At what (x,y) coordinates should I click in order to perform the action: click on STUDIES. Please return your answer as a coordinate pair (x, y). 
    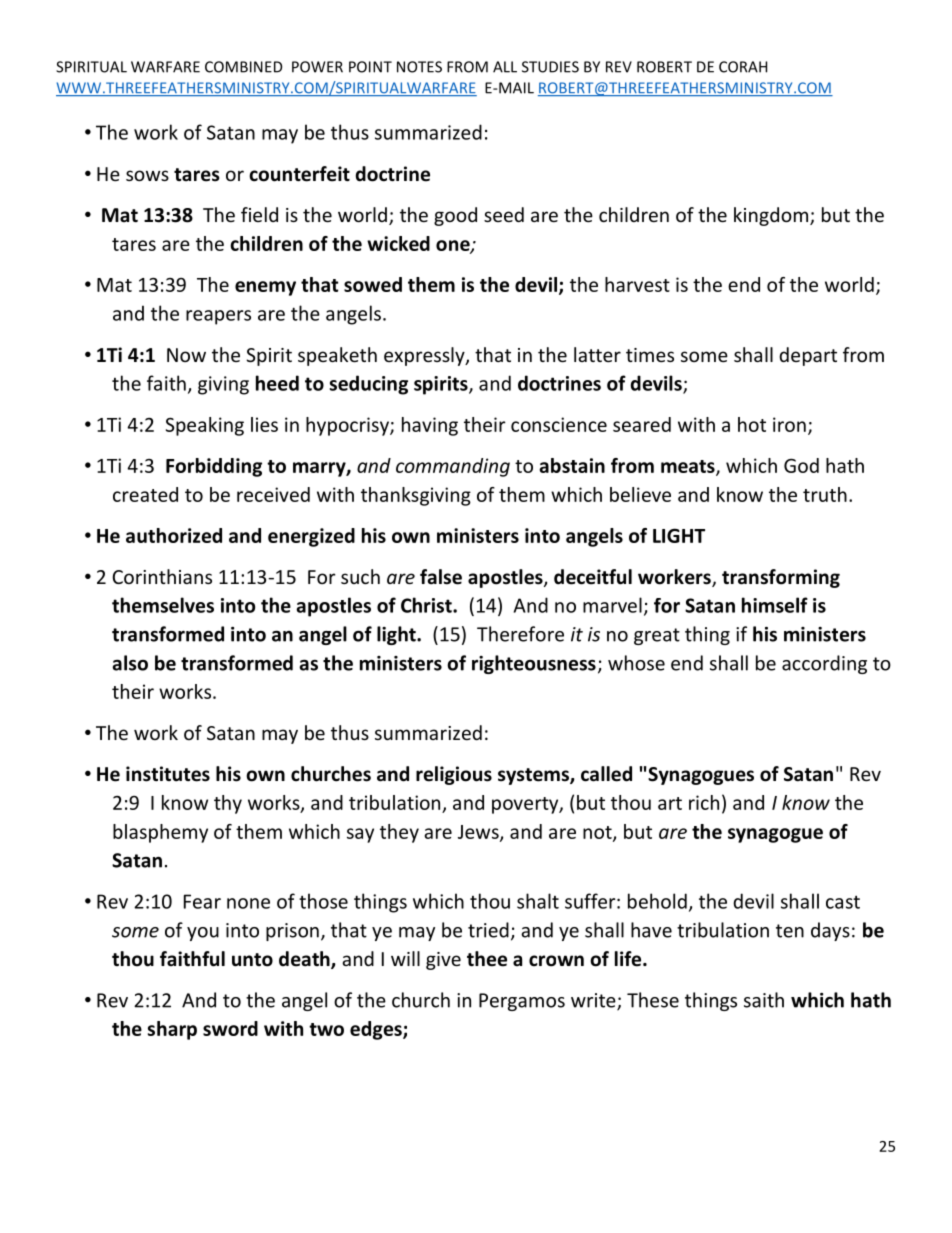
    Looking at the image, I should click on (550, 67).
